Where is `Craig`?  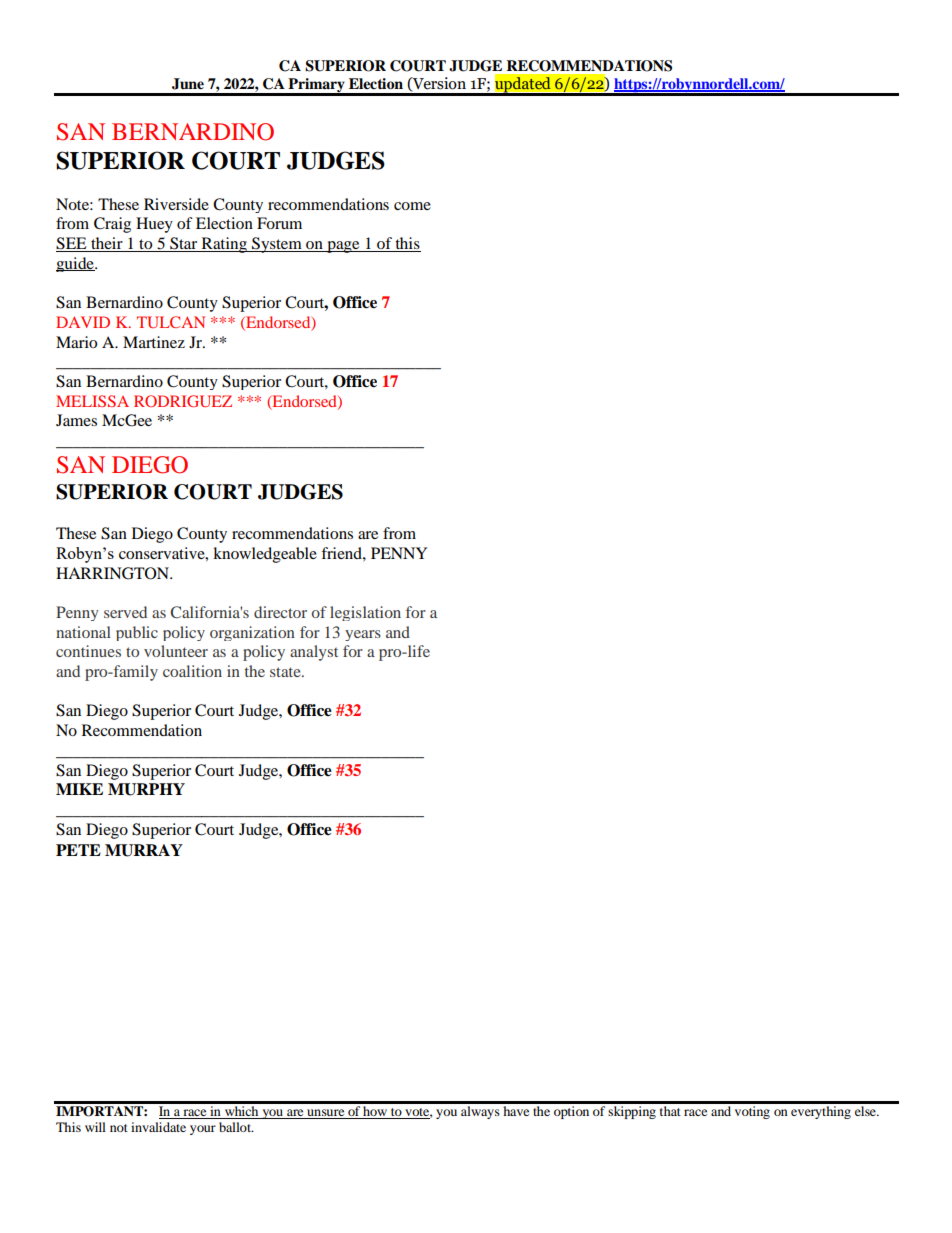
Craig is located at coordinates (112, 225).
